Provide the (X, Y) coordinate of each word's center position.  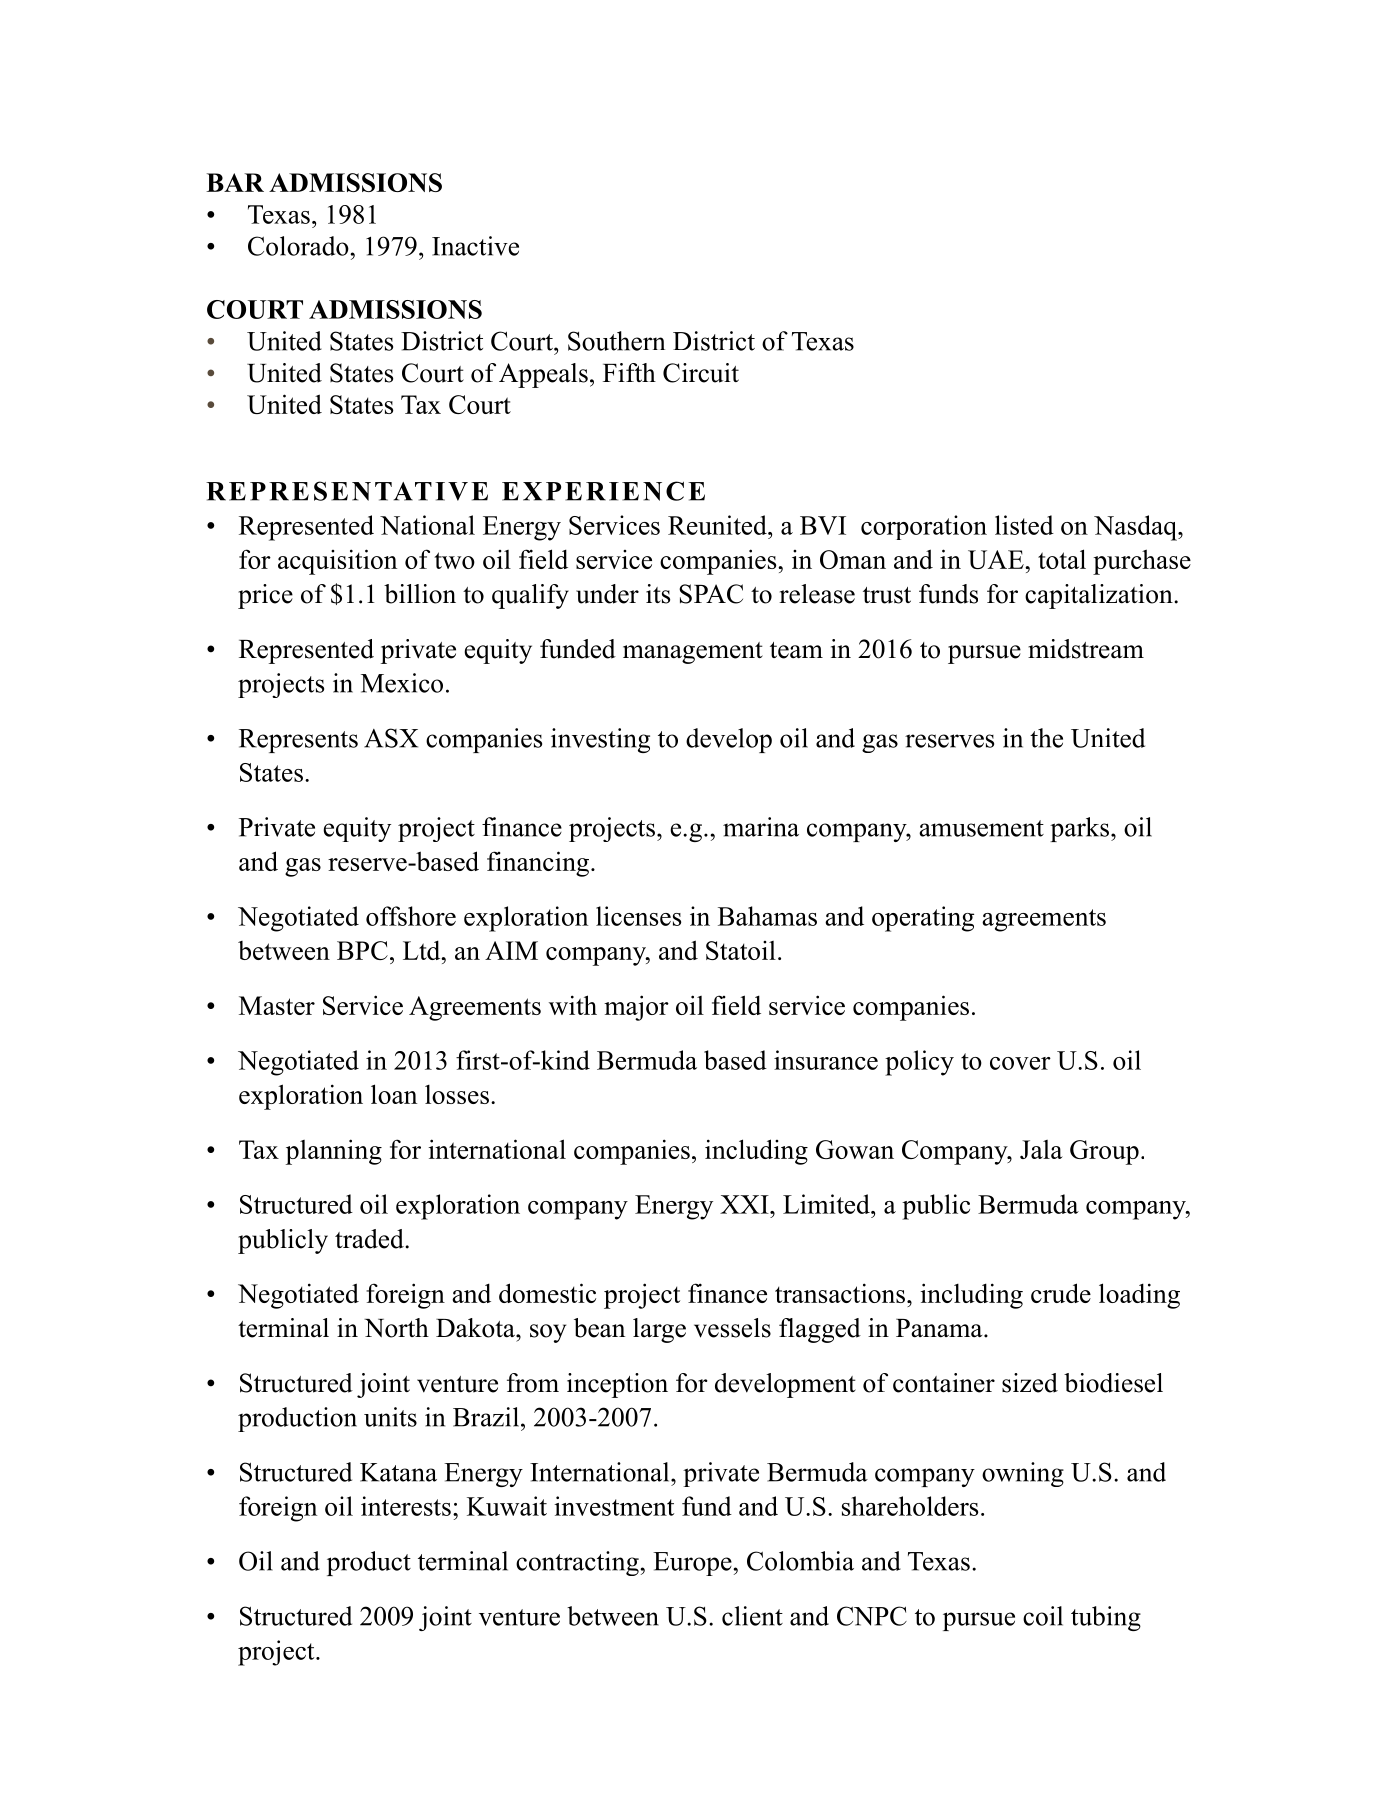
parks (1079, 829)
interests (406, 1506)
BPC (362, 950)
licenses (638, 916)
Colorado (299, 246)
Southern (616, 341)
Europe (693, 1564)
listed (1024, 525)
